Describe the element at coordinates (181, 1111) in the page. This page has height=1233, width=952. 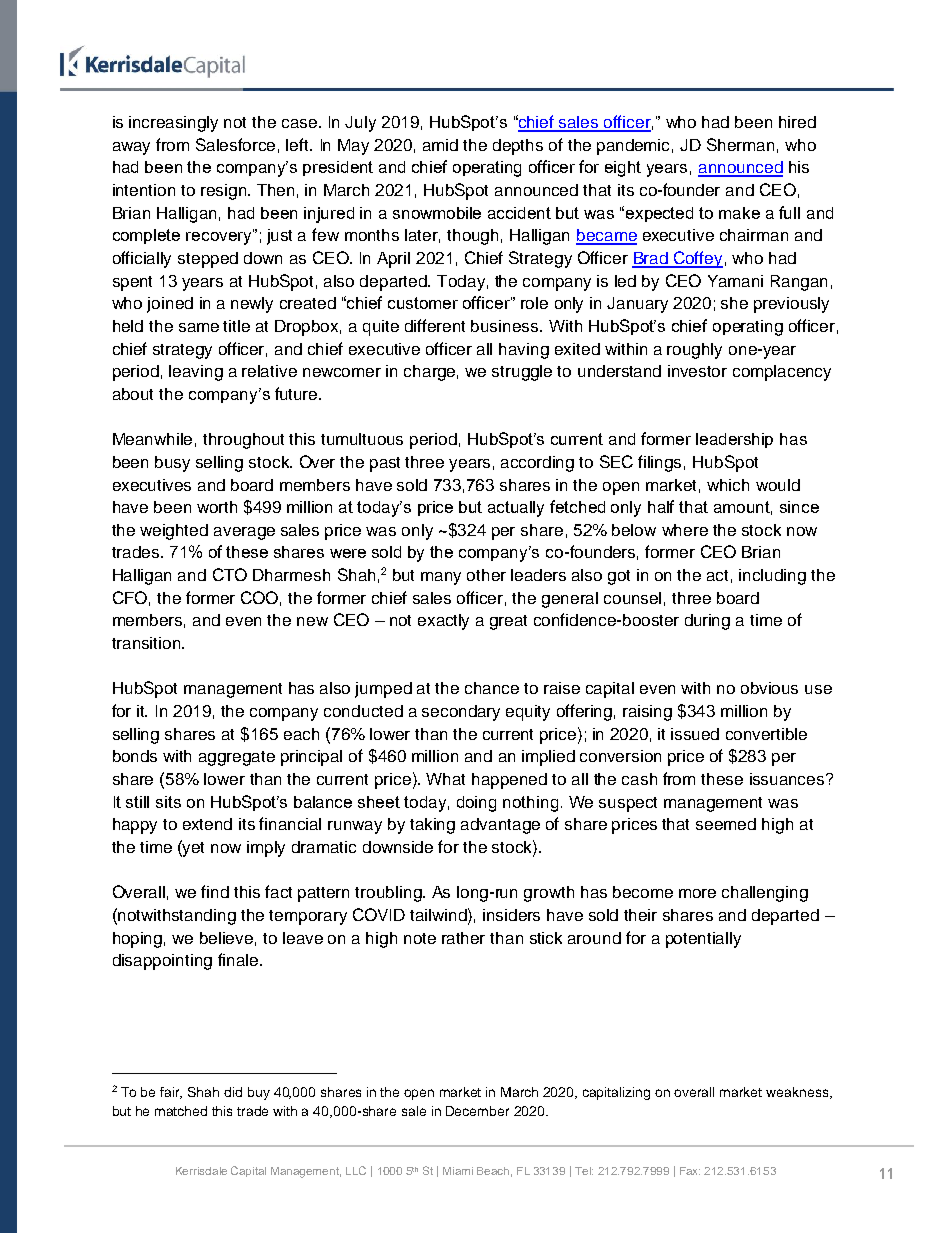
I see `matched` at that location.
